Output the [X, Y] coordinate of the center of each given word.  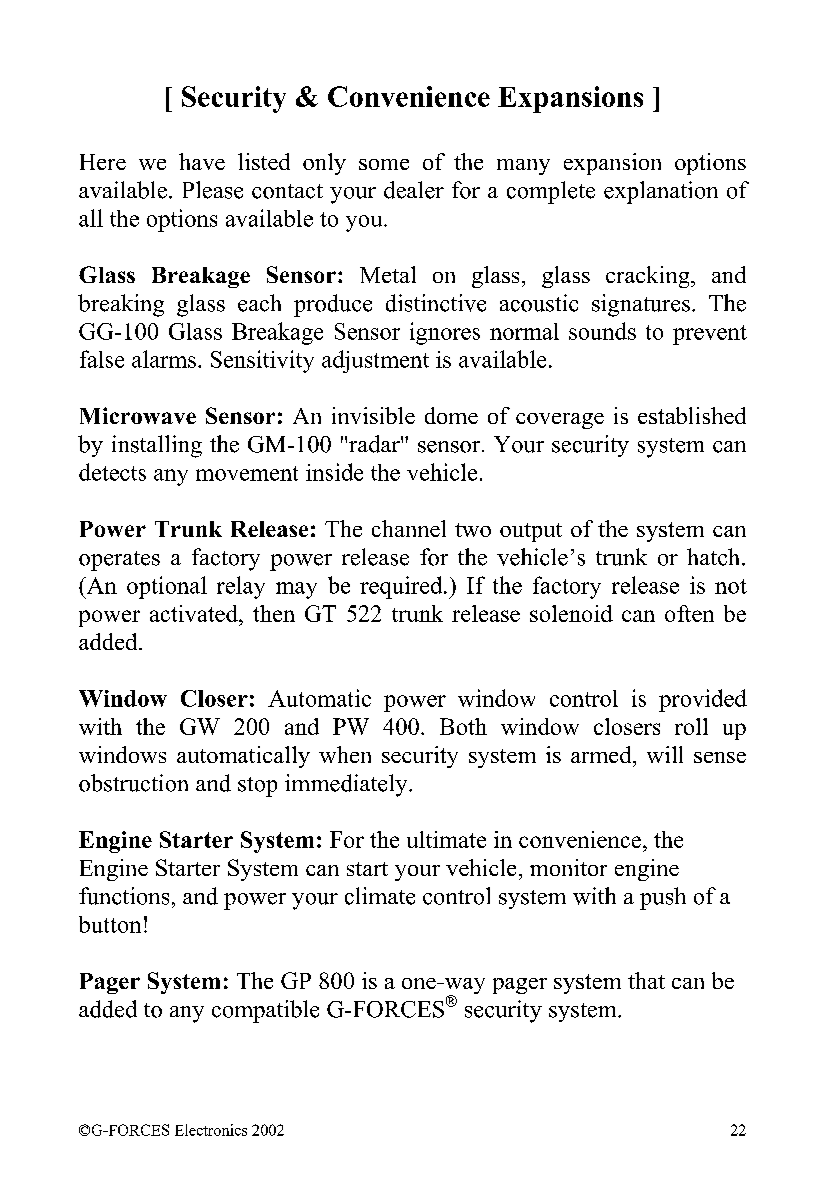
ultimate [446, 839]
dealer [414, 190]
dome [451, 415]
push [663, 898]
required [402, 587]
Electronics [211, 1130]
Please [213, 190]
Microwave [138, 415]
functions [124, 896]
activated [195, 613]
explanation [661, 192]
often [689, 613]
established [692, 415]
